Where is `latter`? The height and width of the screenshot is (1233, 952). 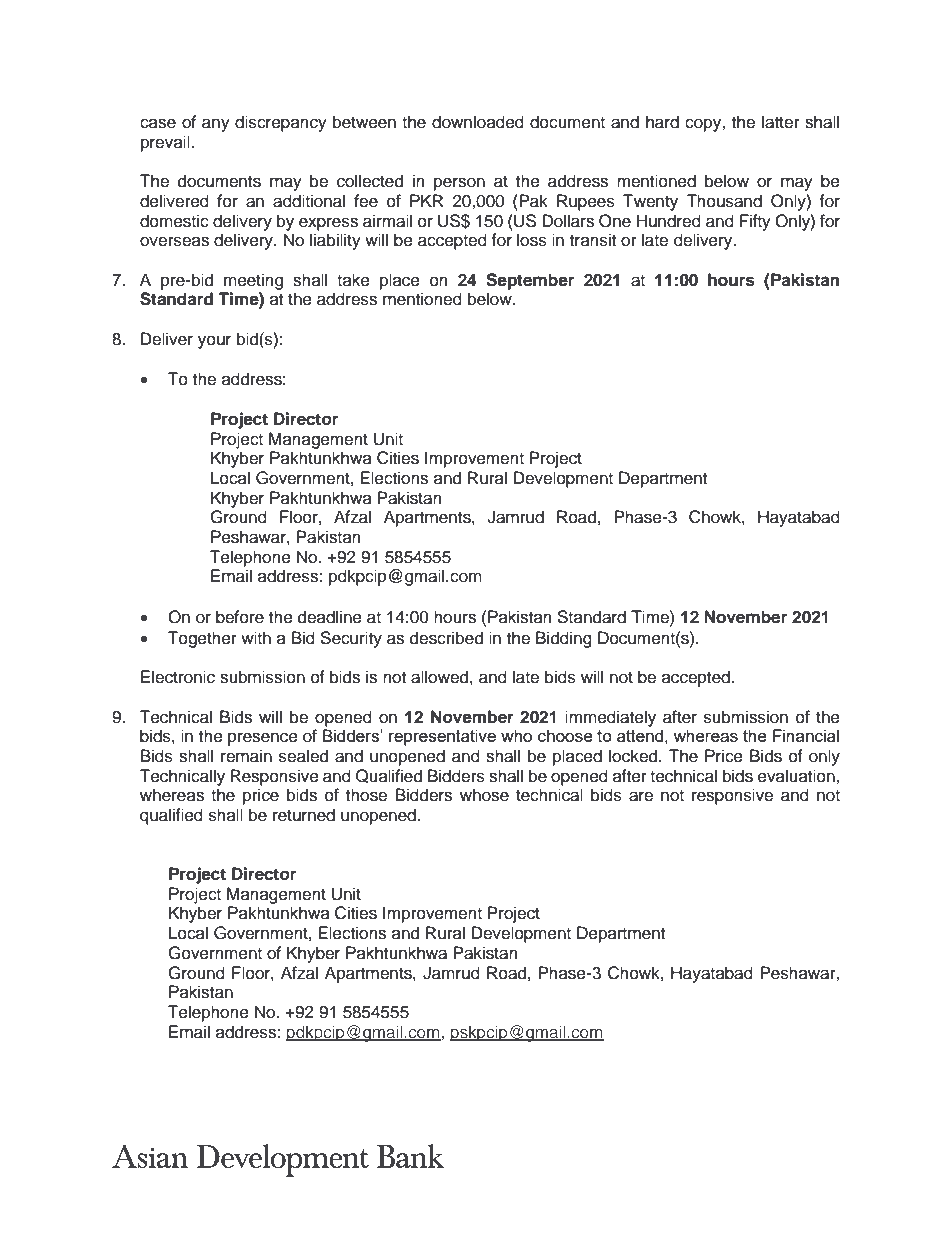 latter is located at coordinates (781, 122).
